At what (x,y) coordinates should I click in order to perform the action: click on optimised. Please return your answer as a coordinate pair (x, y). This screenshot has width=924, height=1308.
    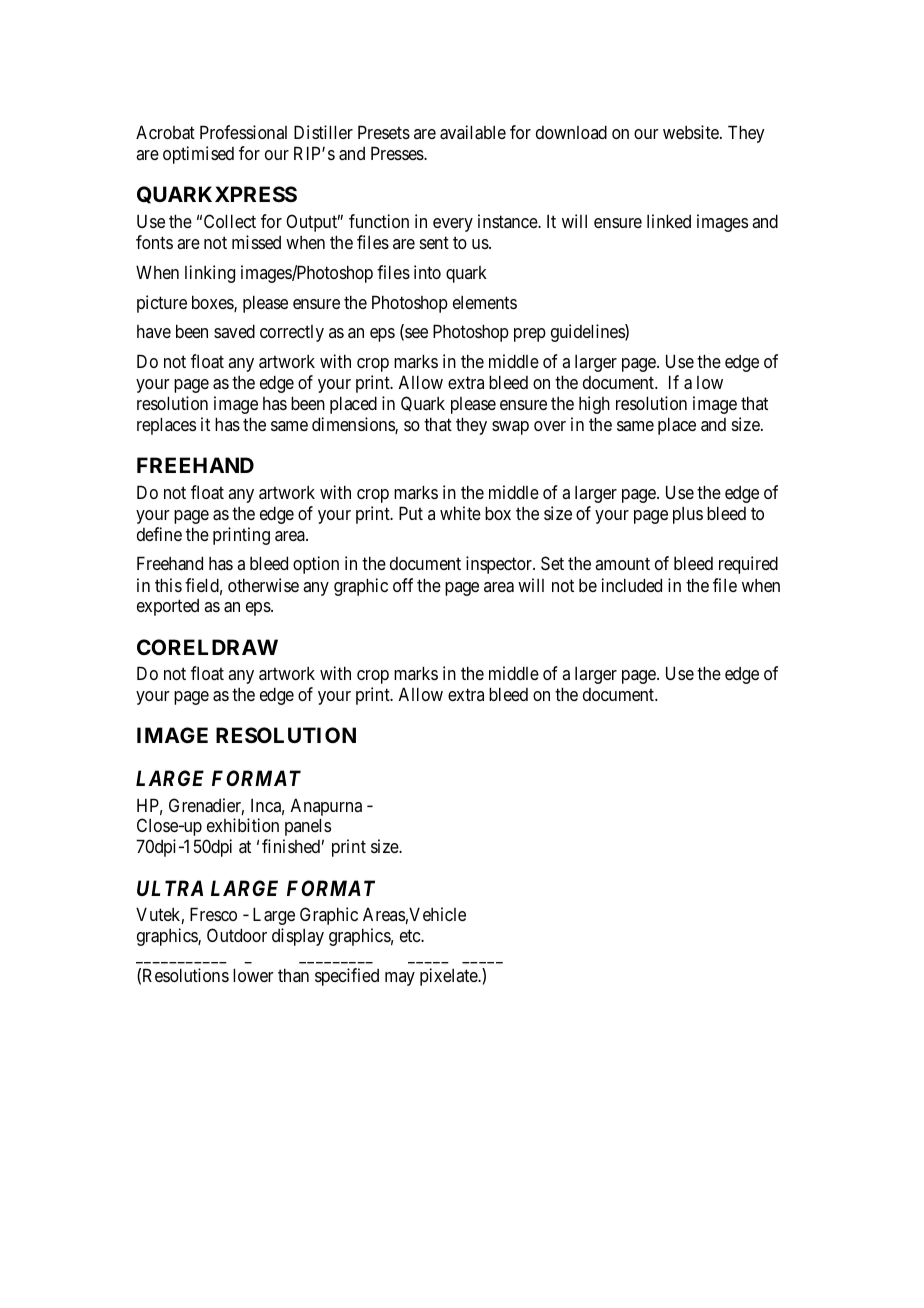
    Looking at the image, I should click on (198, 155).
